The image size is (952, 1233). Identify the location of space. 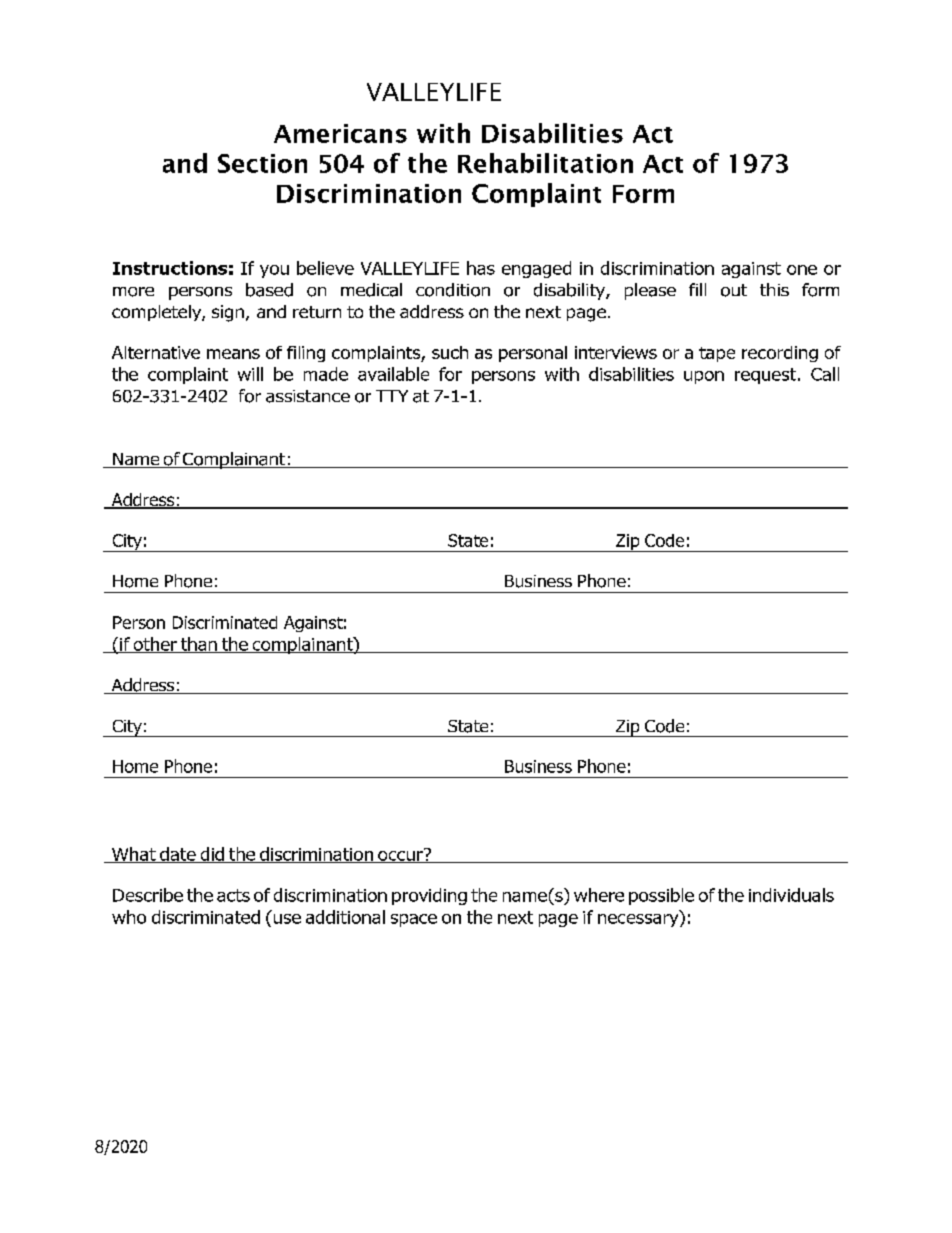
(414, 920).
